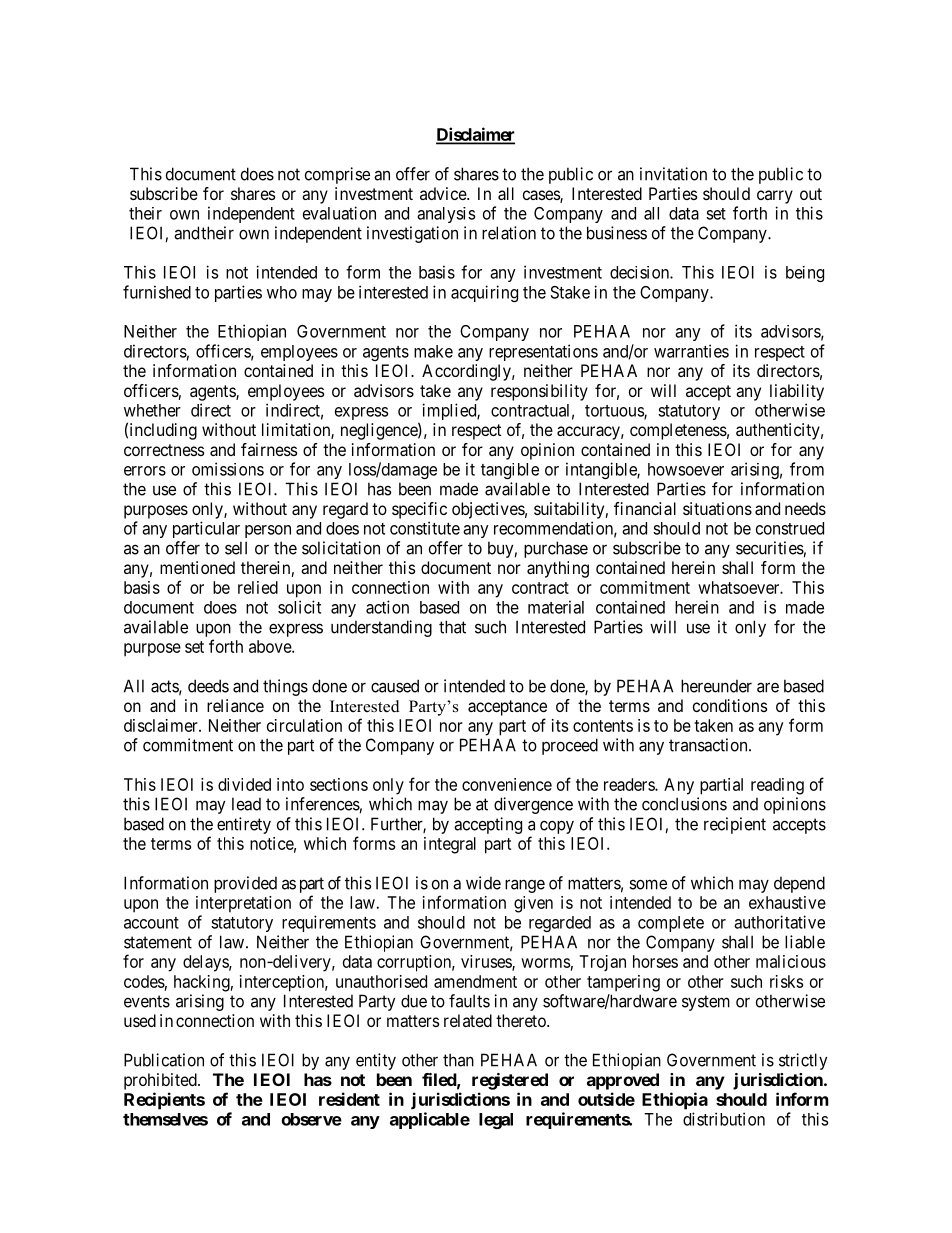 The width and height of the screenshot is (952, 1233). I want to click on warranties, so click(691, 351).
